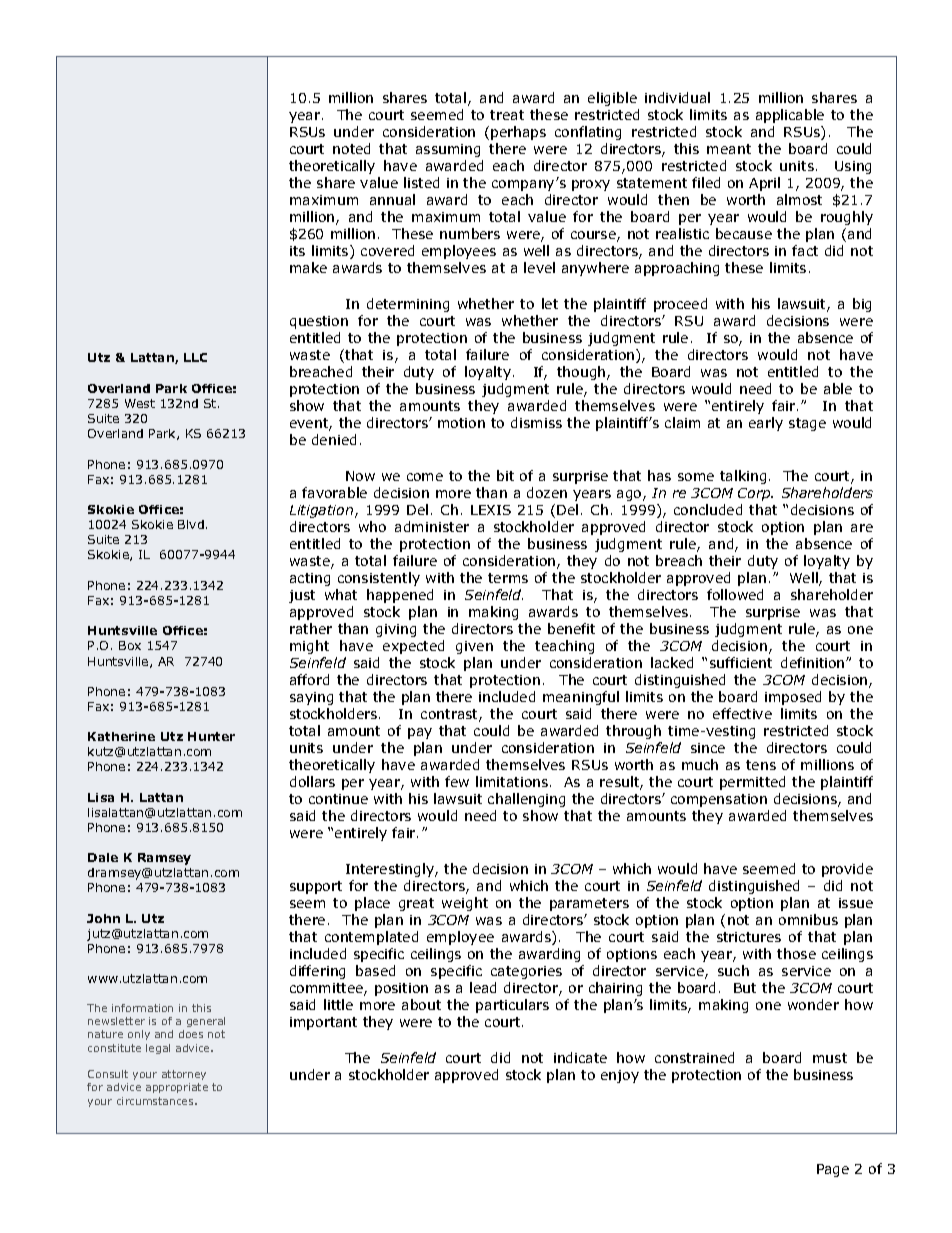 This screenshot has width=952, height=1233. Describe the element at coordinates (450, 715) in the screenshot. I see `contrast` at that location.
